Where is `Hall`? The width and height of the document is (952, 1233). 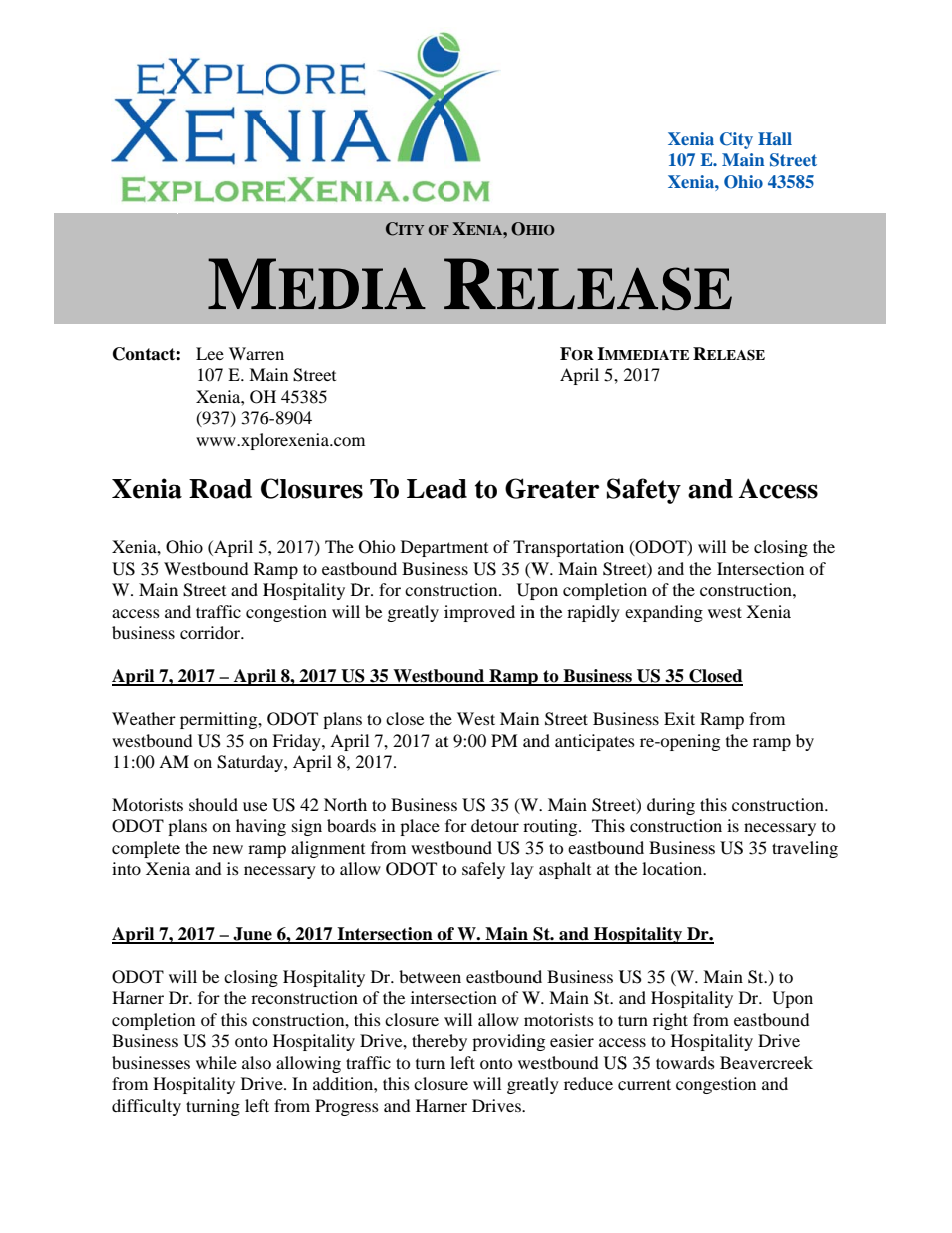
Hall is located at coordinates (775, 138).
